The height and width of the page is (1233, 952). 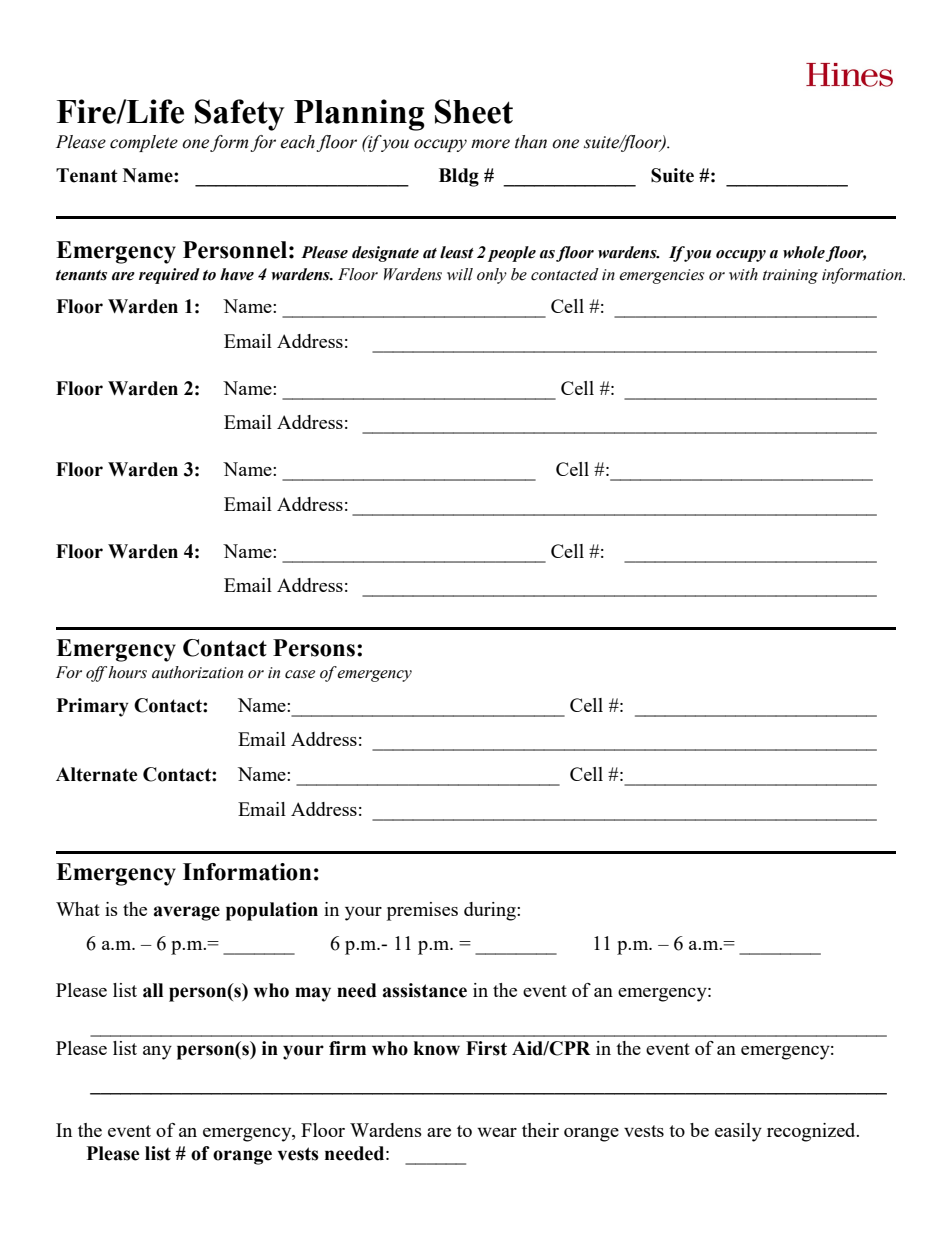 I want to click on case, so click(x=300, y=674).
